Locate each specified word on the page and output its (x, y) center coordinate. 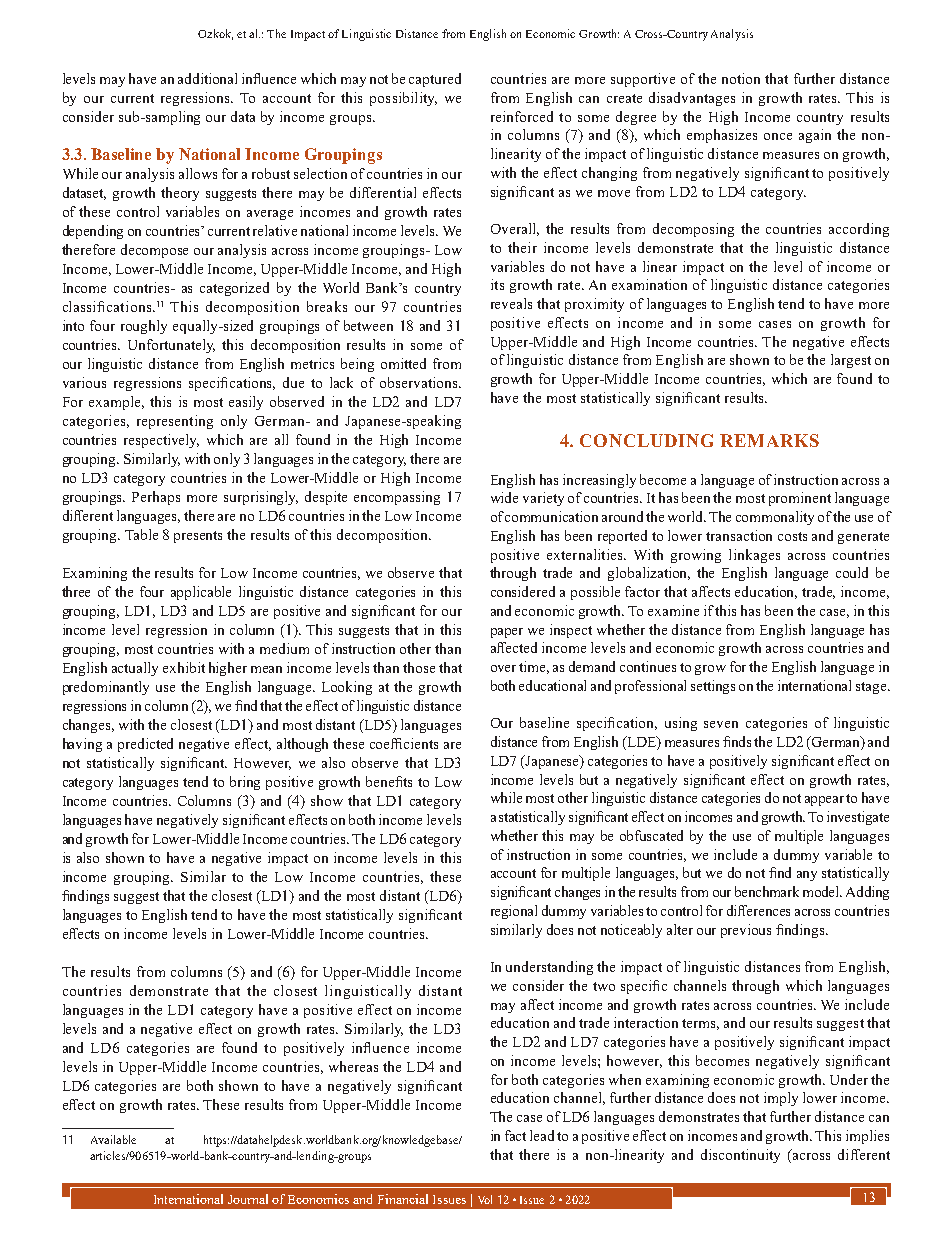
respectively (161, 441)
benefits (389, 781)
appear (826, 801)
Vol (485, 1199)
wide (504, 497)
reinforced (522, 116)
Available (113, 1139)
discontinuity (740, 1156)
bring (245, 783)
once (778, 136)
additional (207, 78)
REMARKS (769, 440)
